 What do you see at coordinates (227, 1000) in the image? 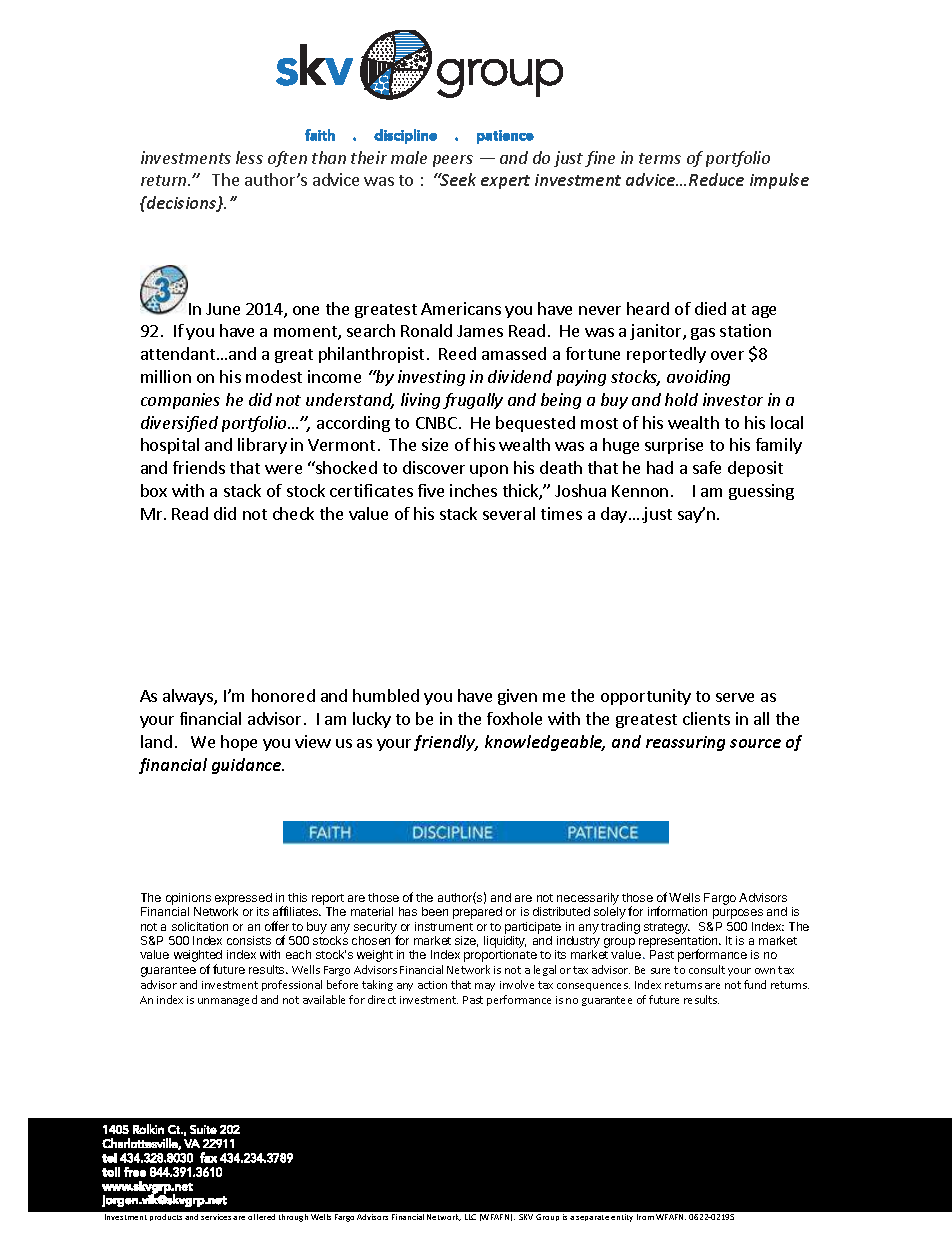
I see `unmanaged` at bounding box center [227, 1000].
